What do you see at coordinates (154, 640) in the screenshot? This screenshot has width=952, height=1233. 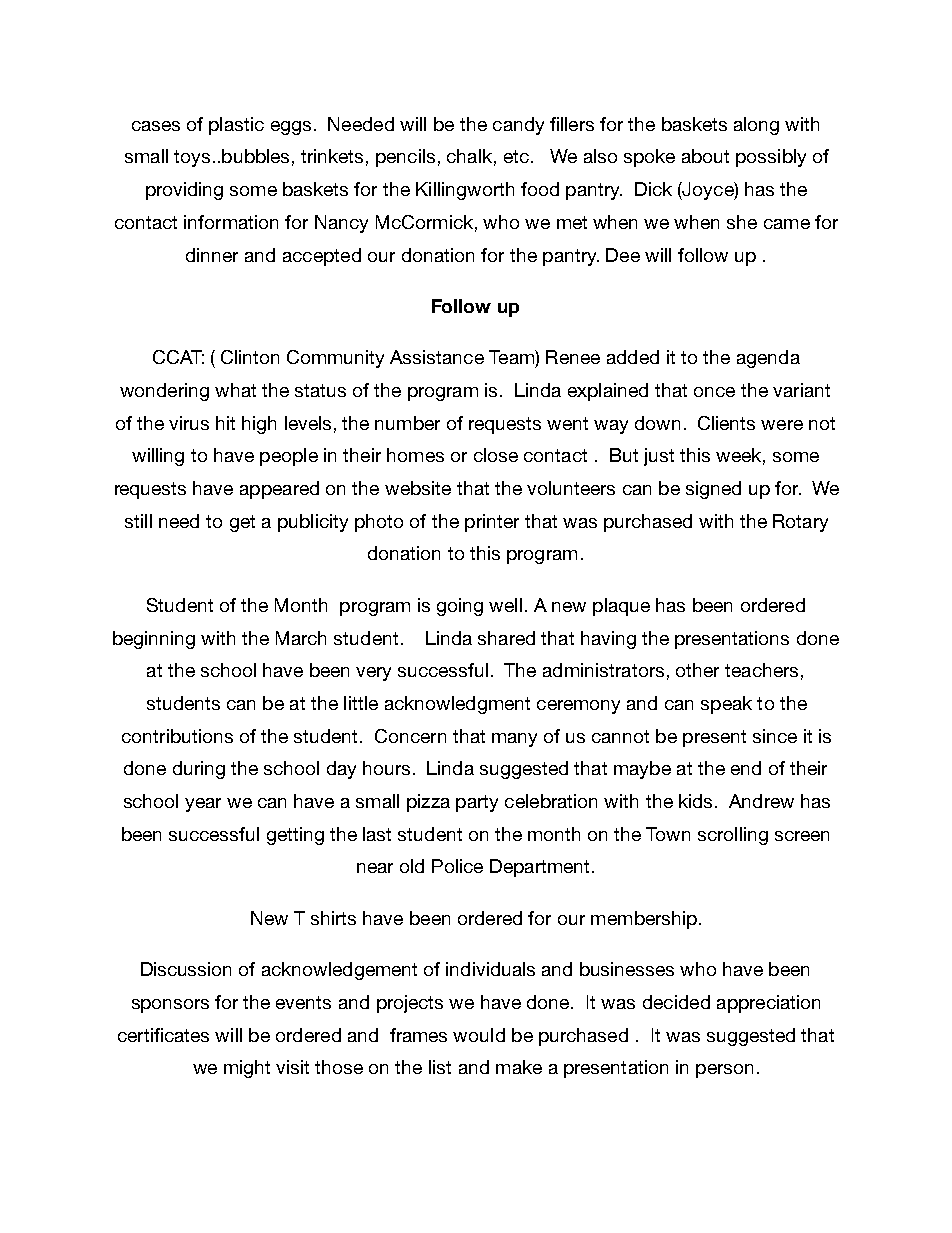 I see `beginning` at bounding box center [154, 640].
